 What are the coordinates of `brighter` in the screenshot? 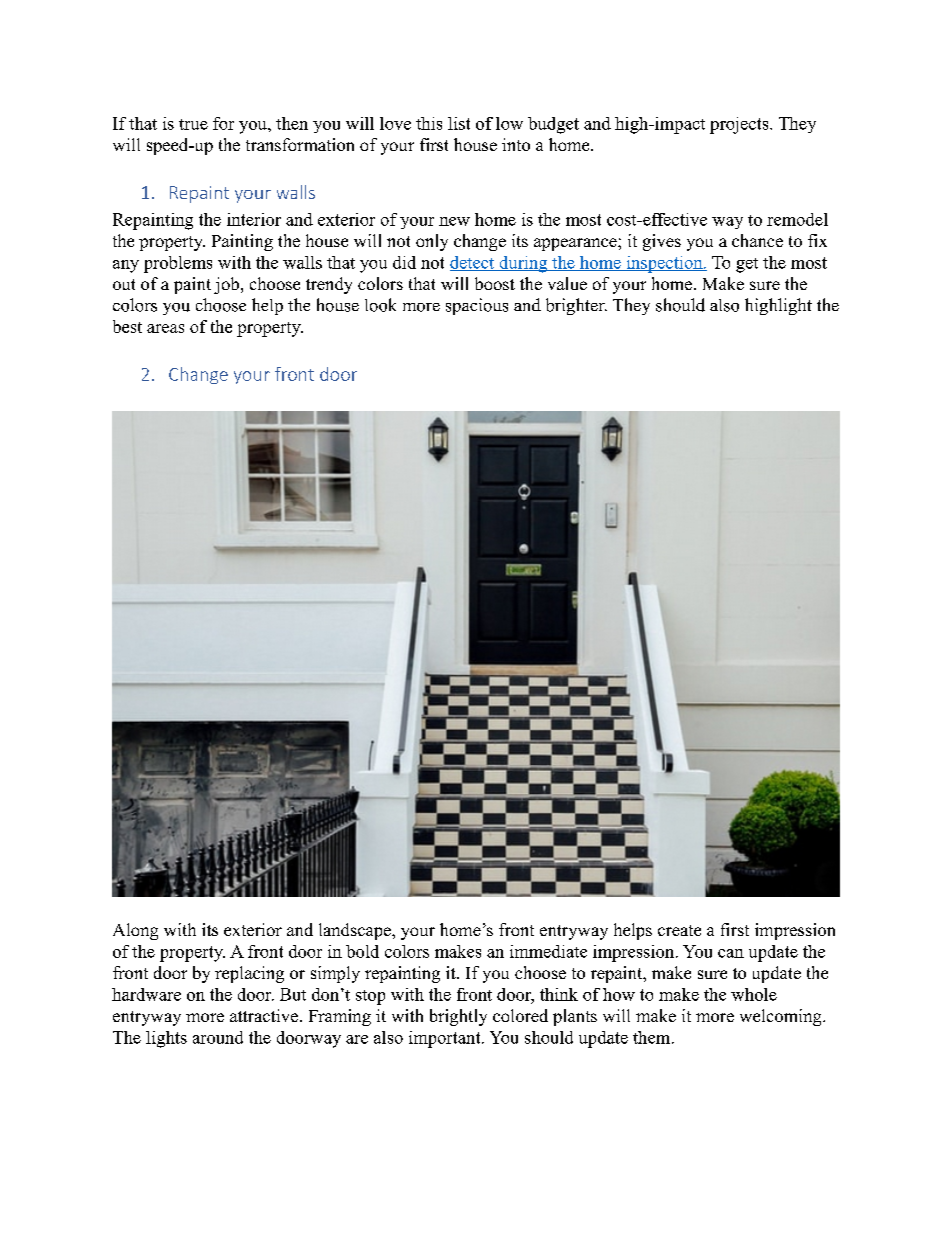 It's located at (576, 306).
